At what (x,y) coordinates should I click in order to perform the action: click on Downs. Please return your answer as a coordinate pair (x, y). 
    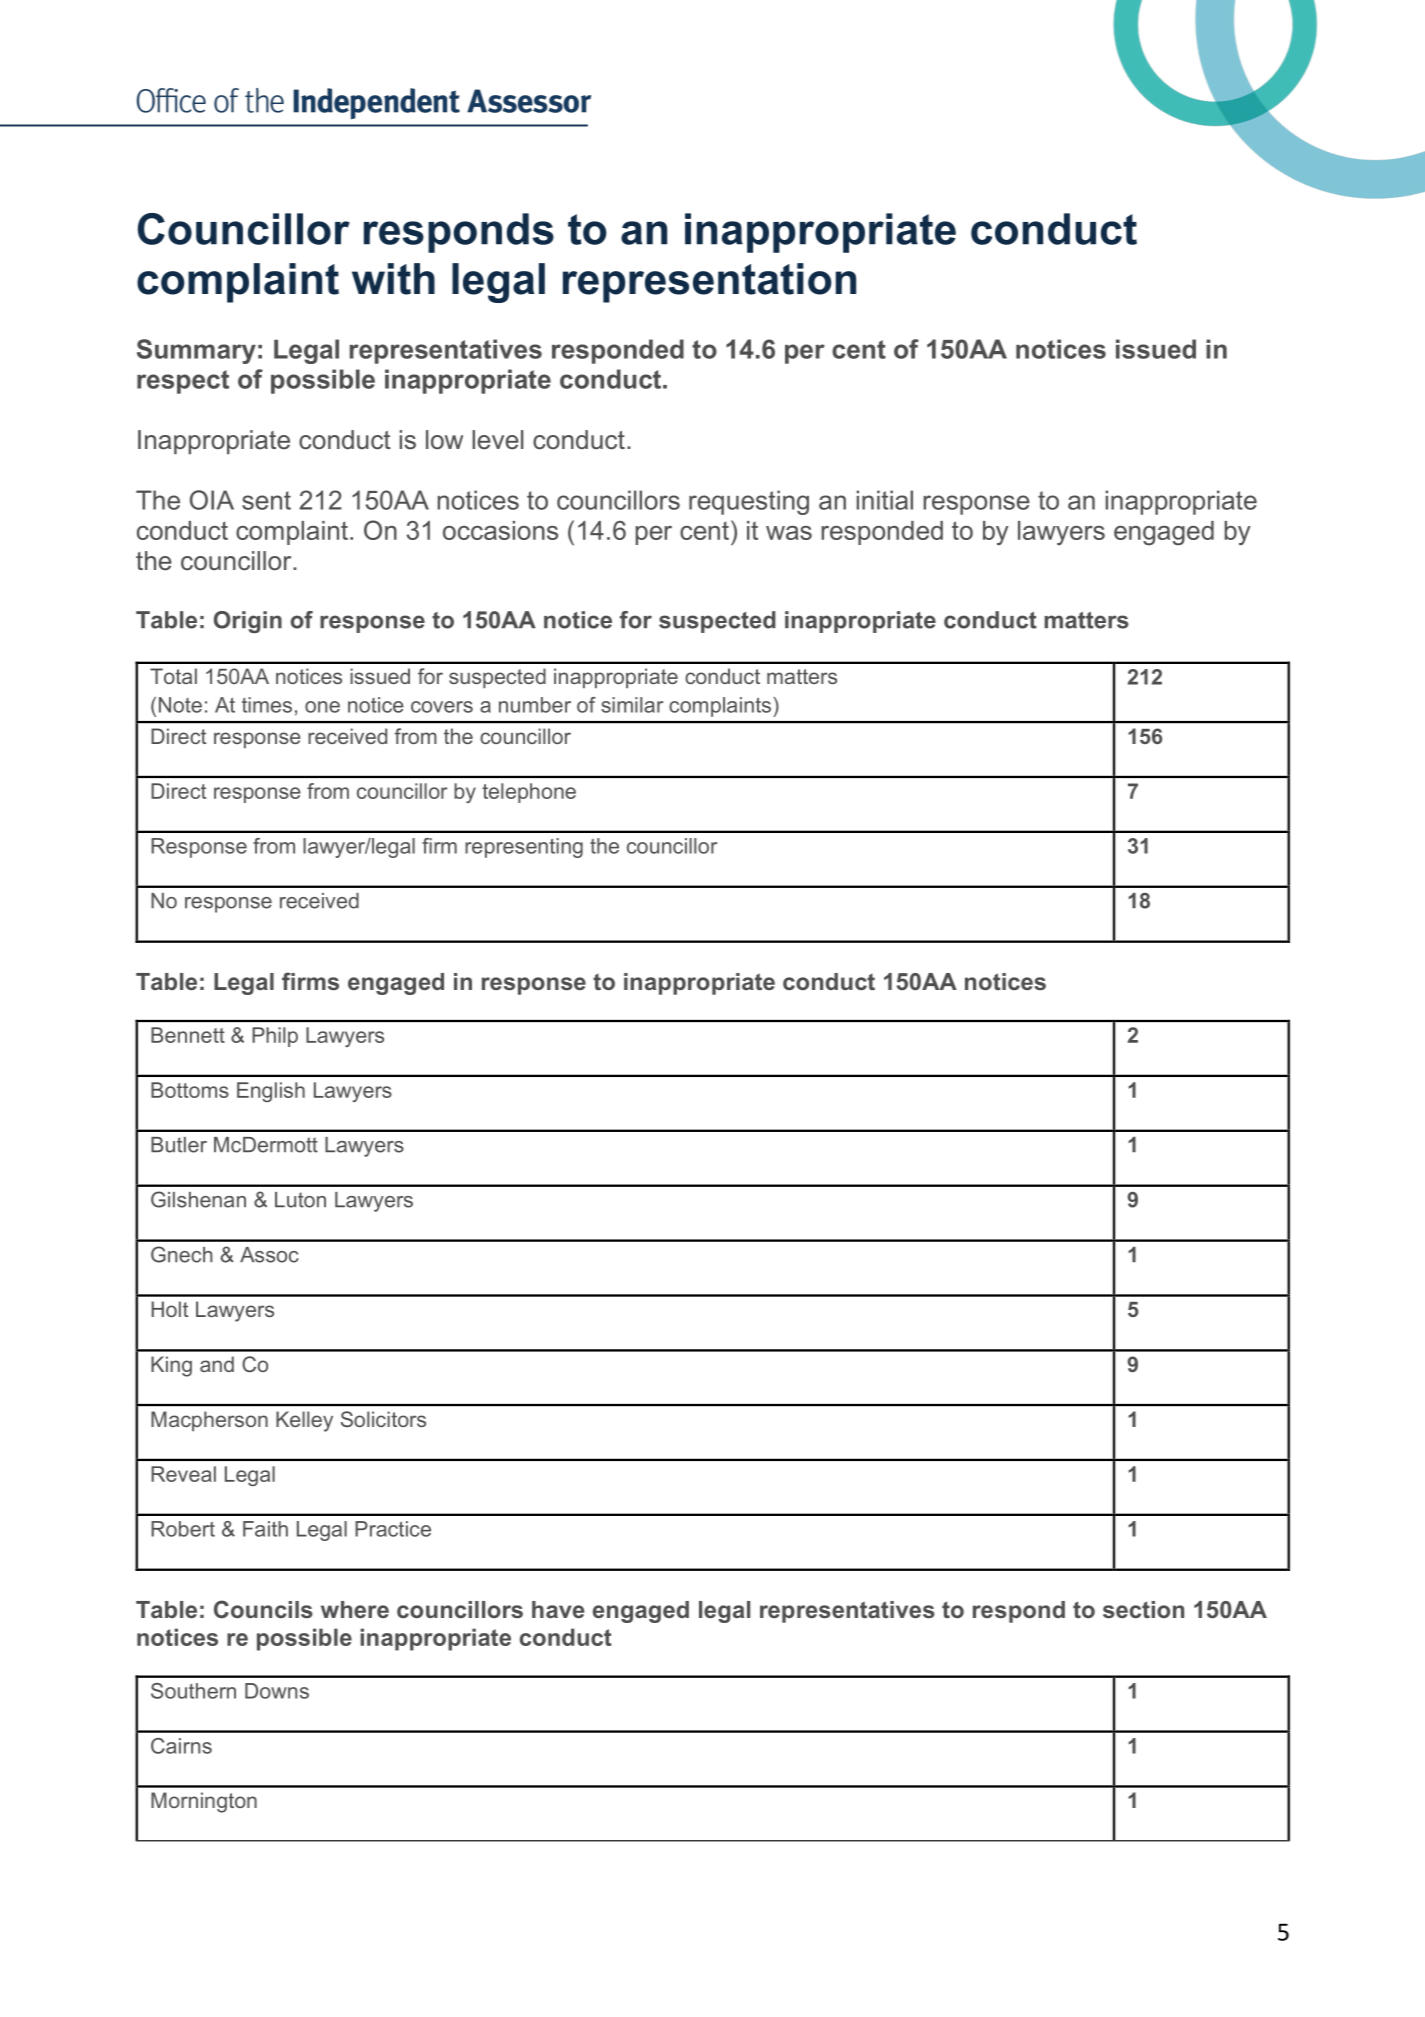
    Looking at the image, I should click on (277, 1691).
